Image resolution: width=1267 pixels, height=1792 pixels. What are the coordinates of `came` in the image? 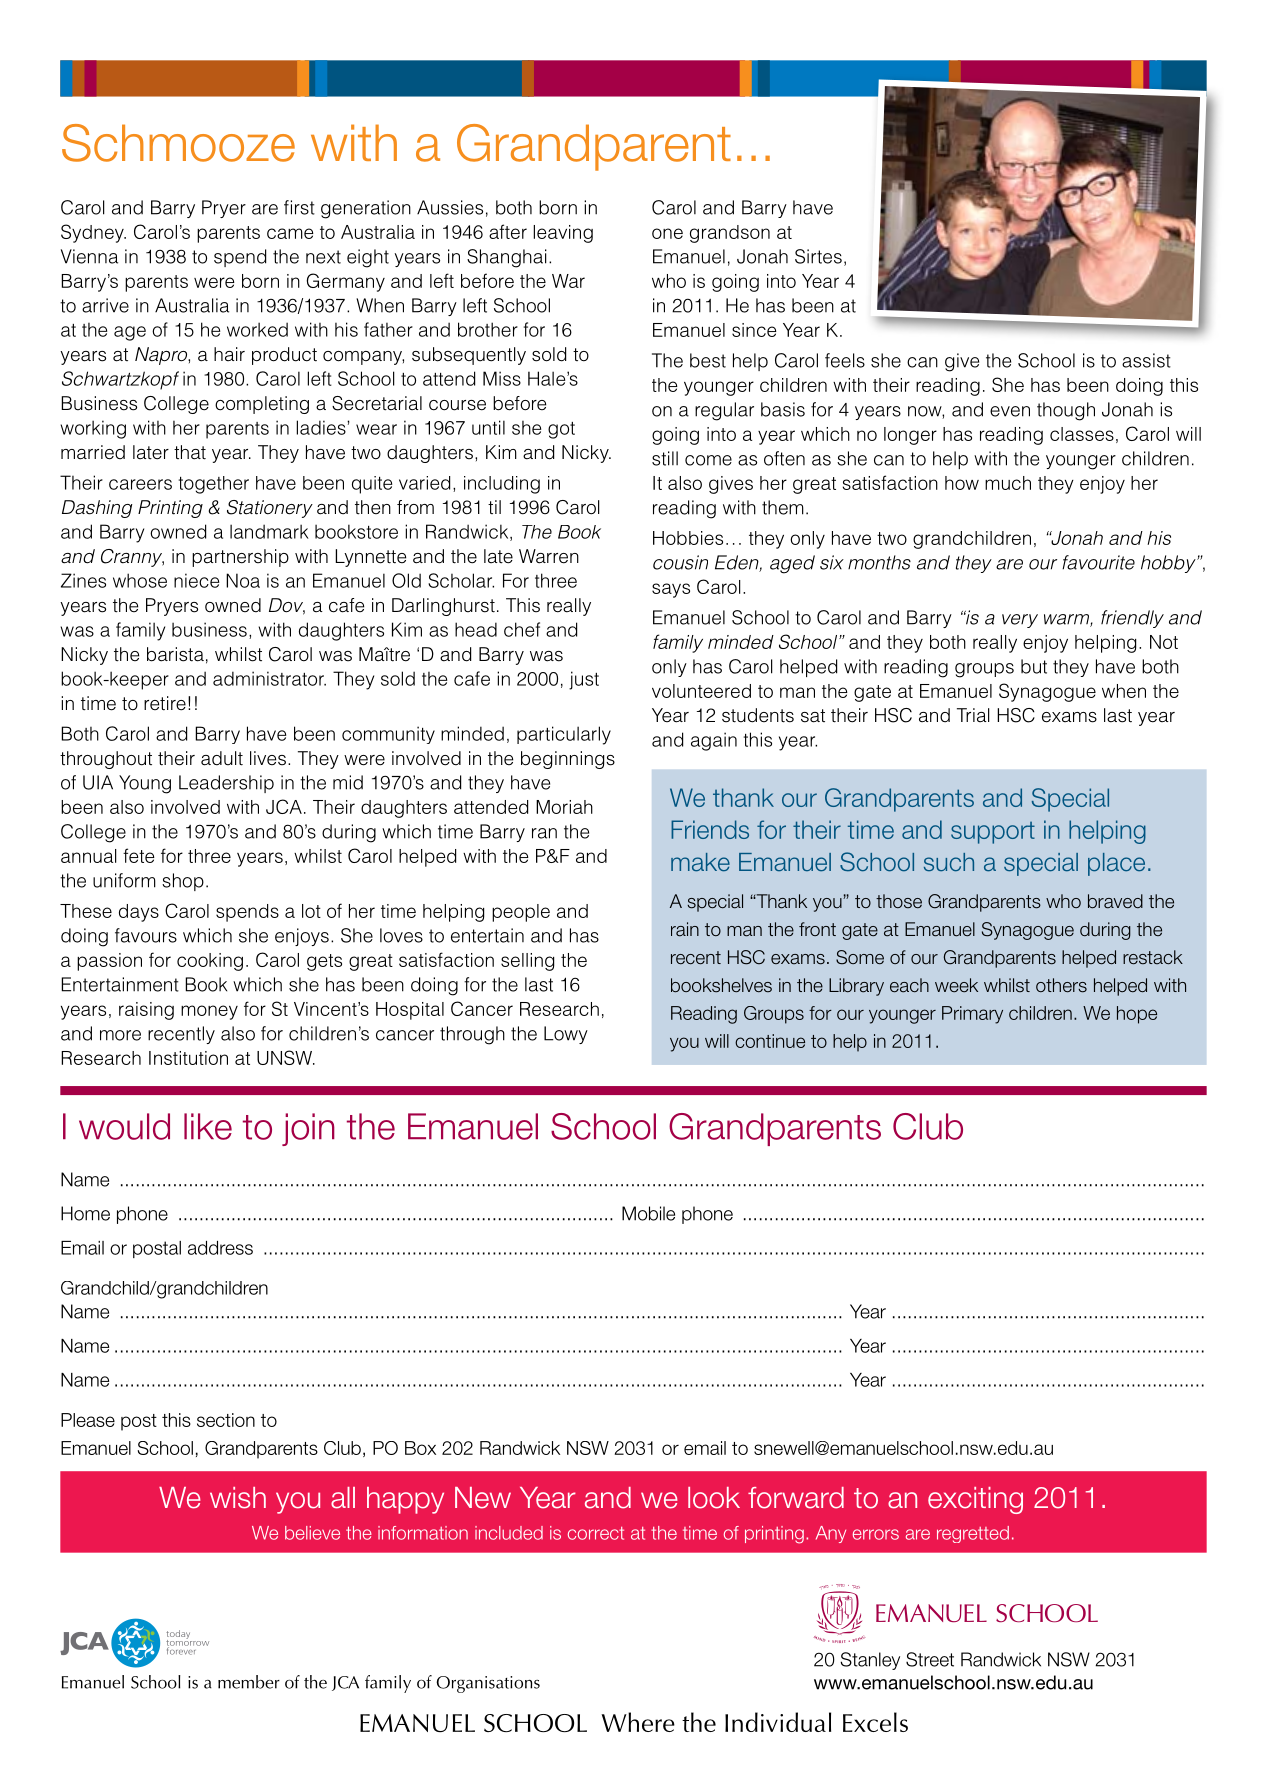 It's located at (290, 233).
